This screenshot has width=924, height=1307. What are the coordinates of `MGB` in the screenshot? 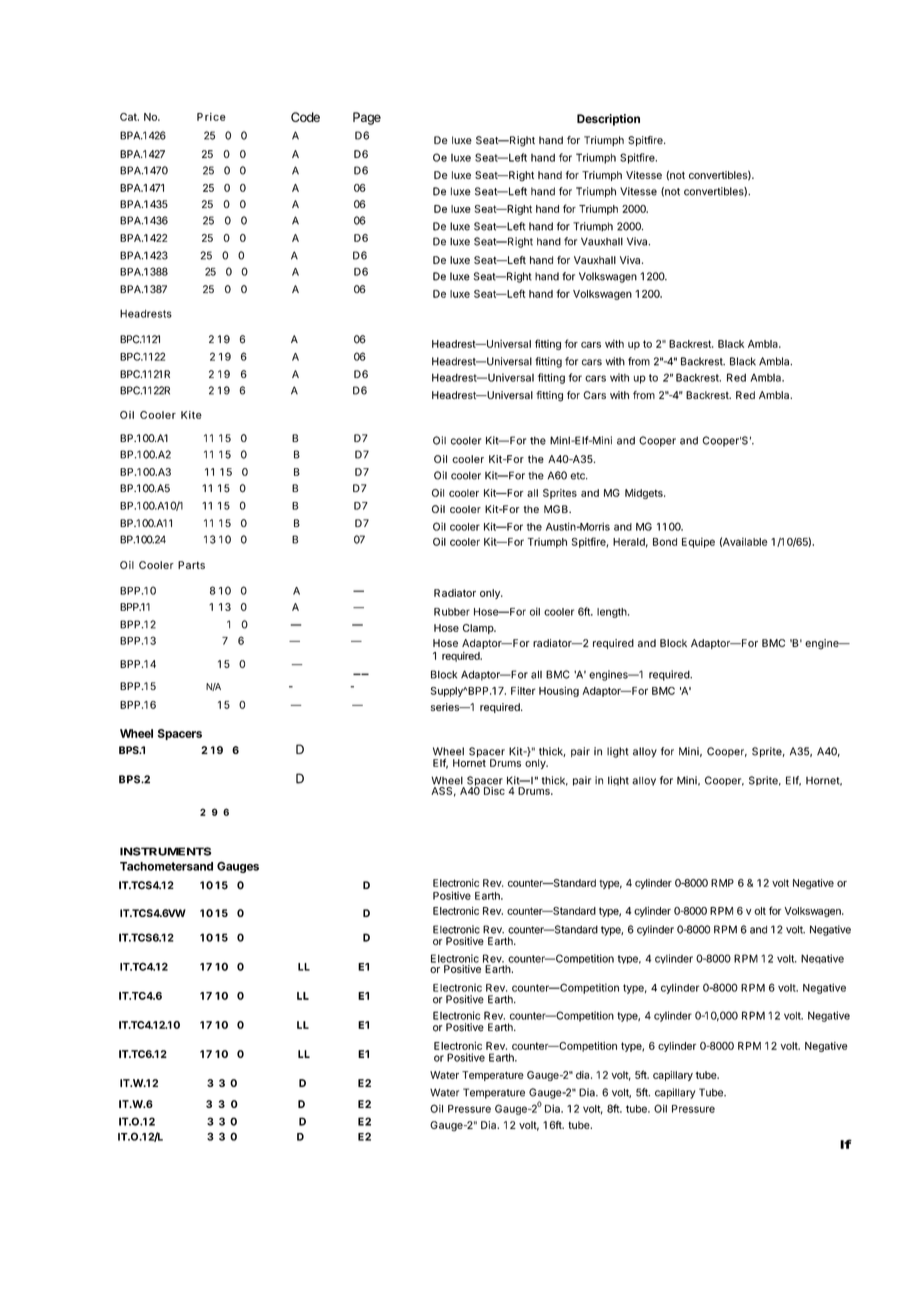 It's located at (557, 509).
